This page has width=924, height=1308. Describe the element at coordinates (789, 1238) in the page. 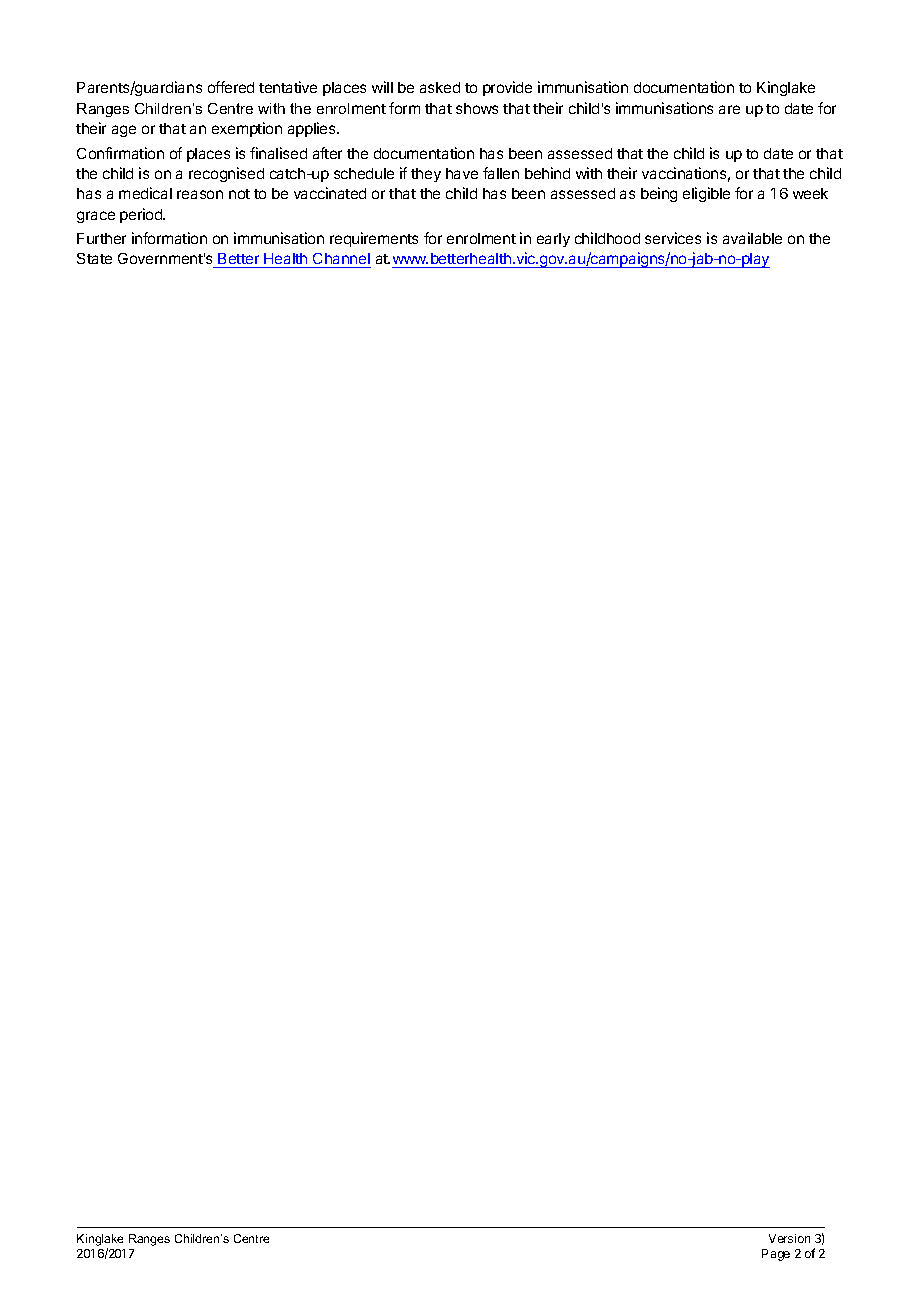

I see `Version` at that location.
